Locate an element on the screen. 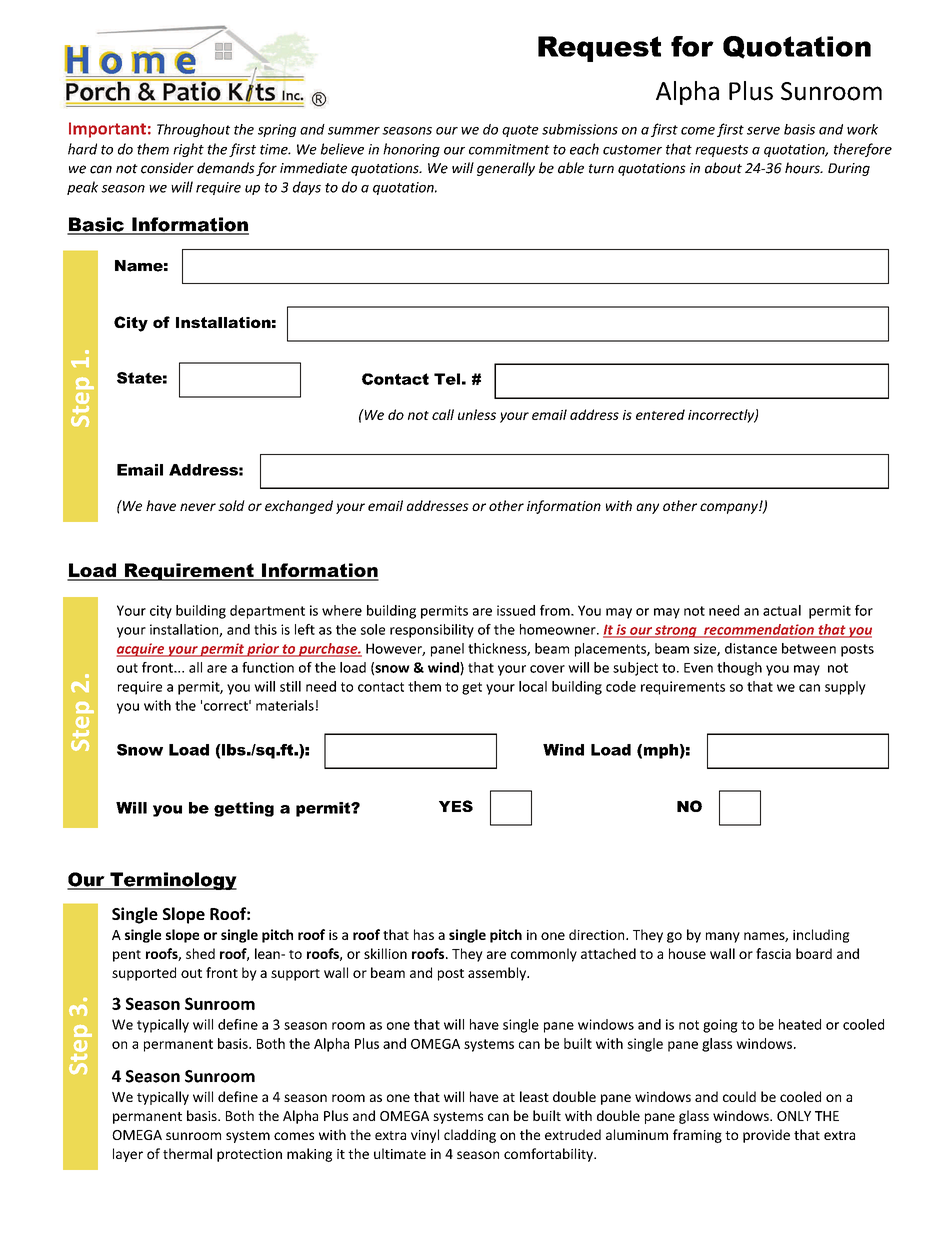 The height and width of the screenshot is (1233, 952). distance is located at coordinates (751, 648).
